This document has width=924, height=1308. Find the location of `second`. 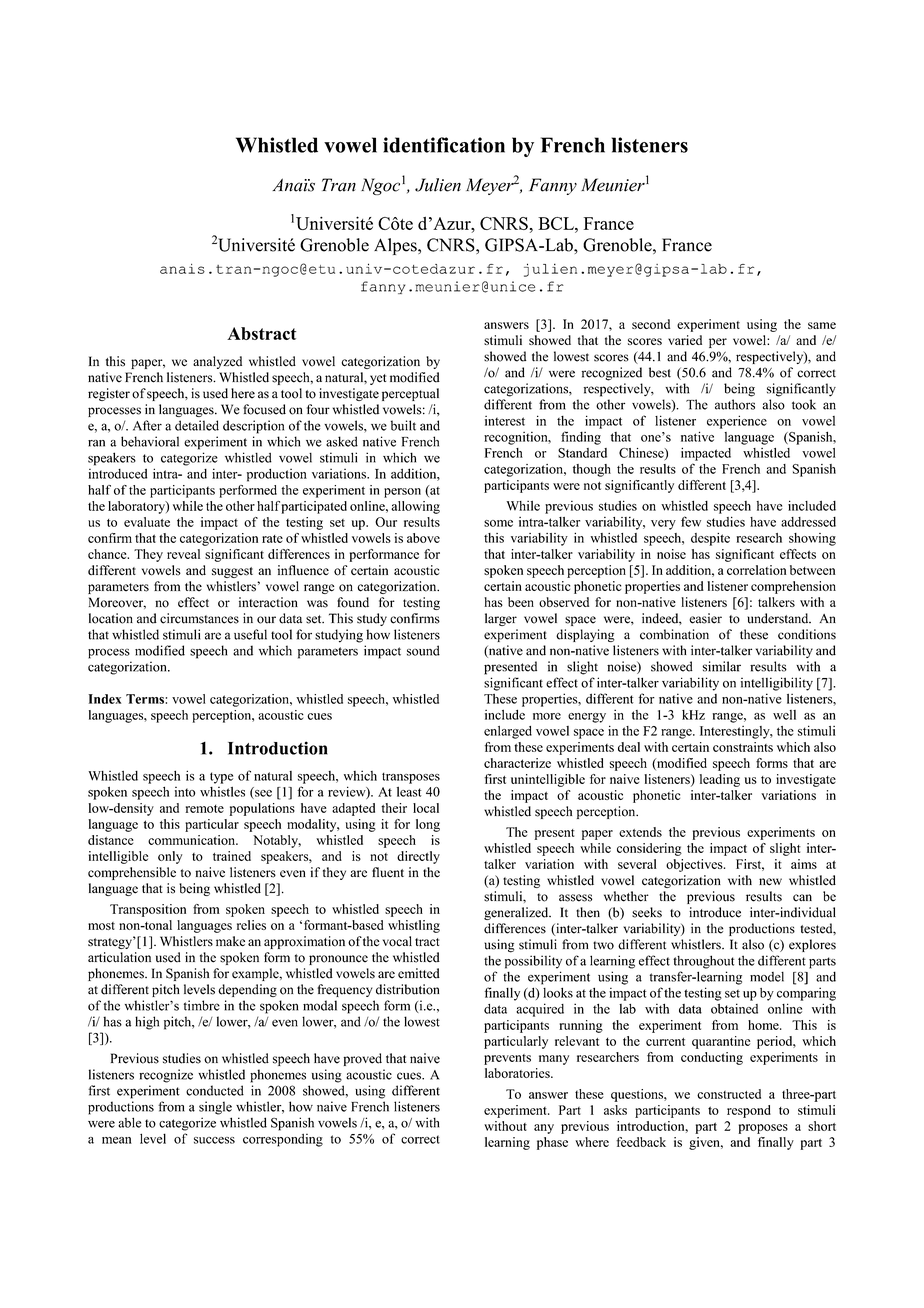

second is located at coordinates (651, 324).
